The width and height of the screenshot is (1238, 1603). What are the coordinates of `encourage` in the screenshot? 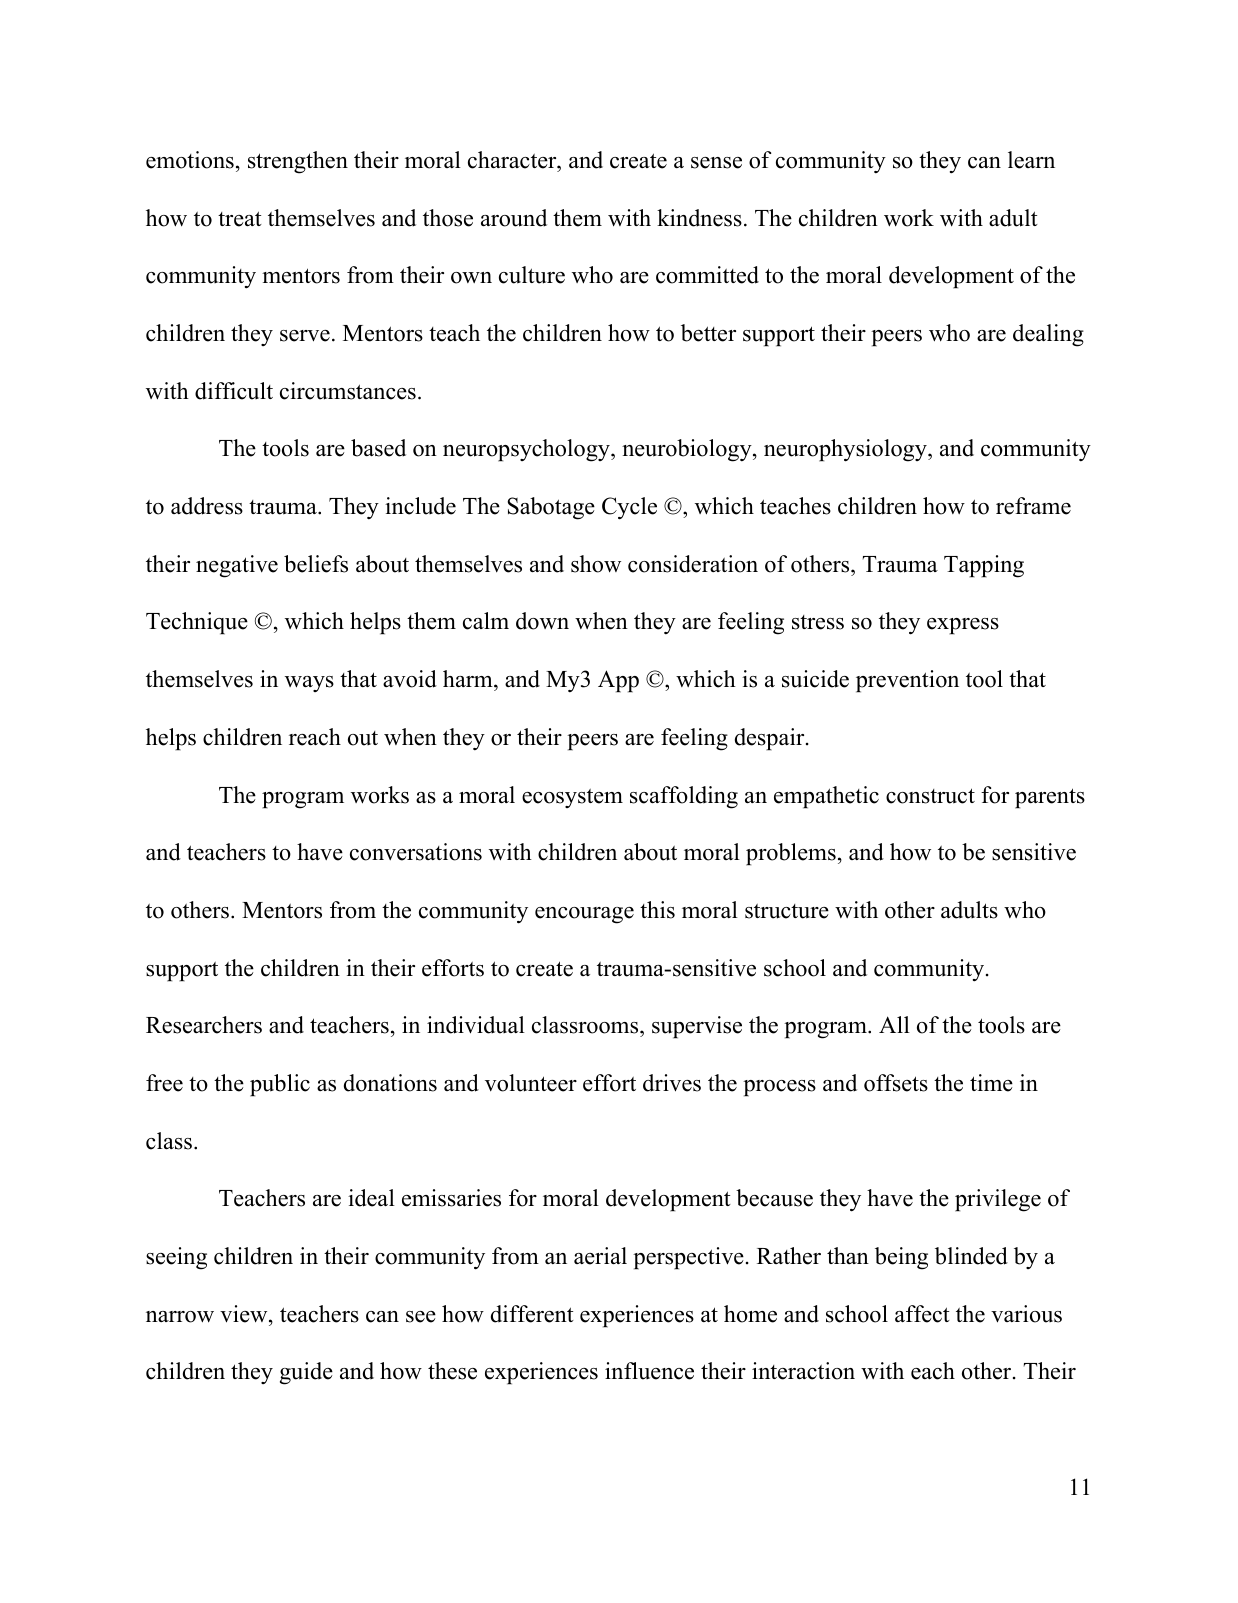 It's located at (584, 915).
